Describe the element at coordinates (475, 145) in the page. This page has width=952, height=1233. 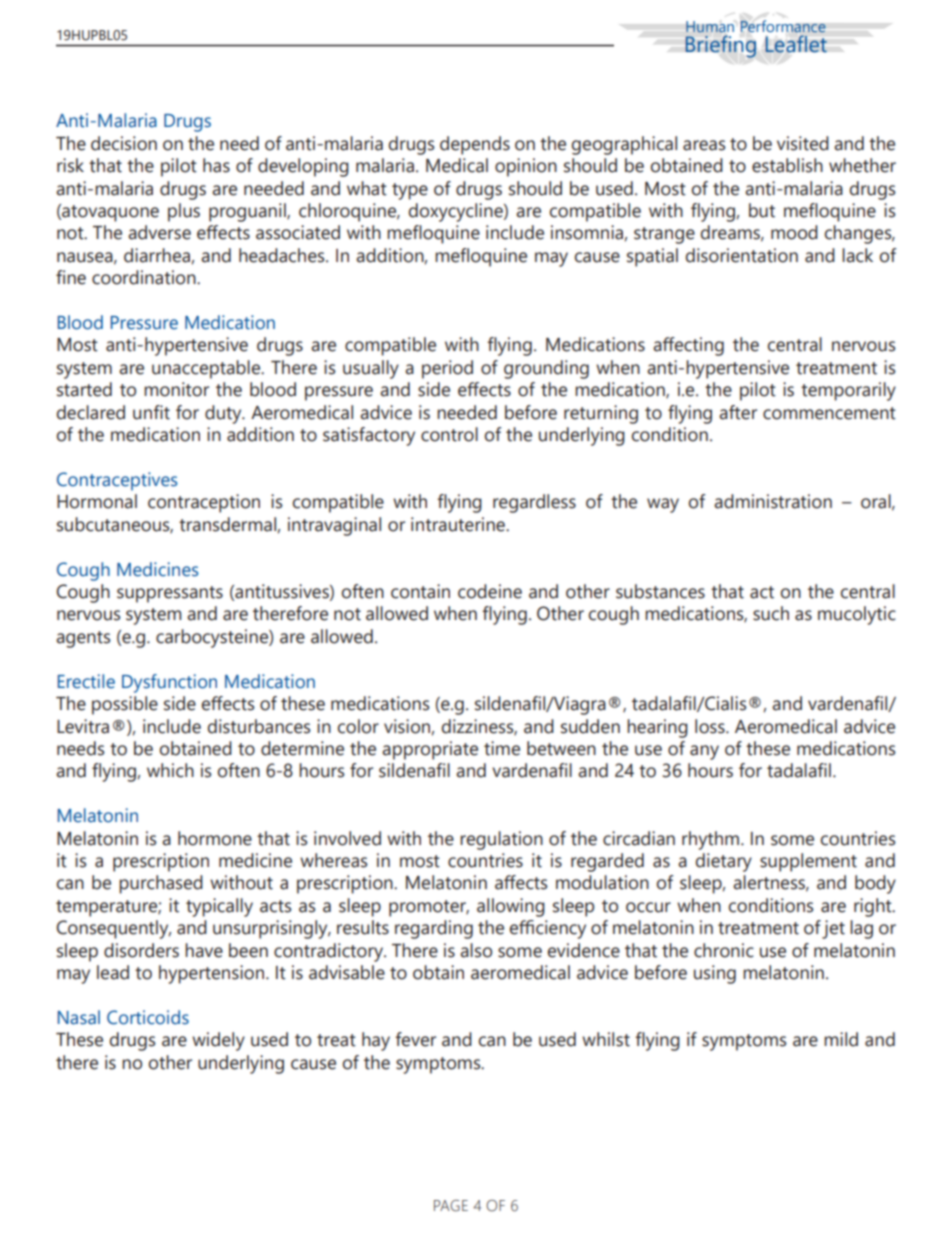
I see `depends` at that location.
